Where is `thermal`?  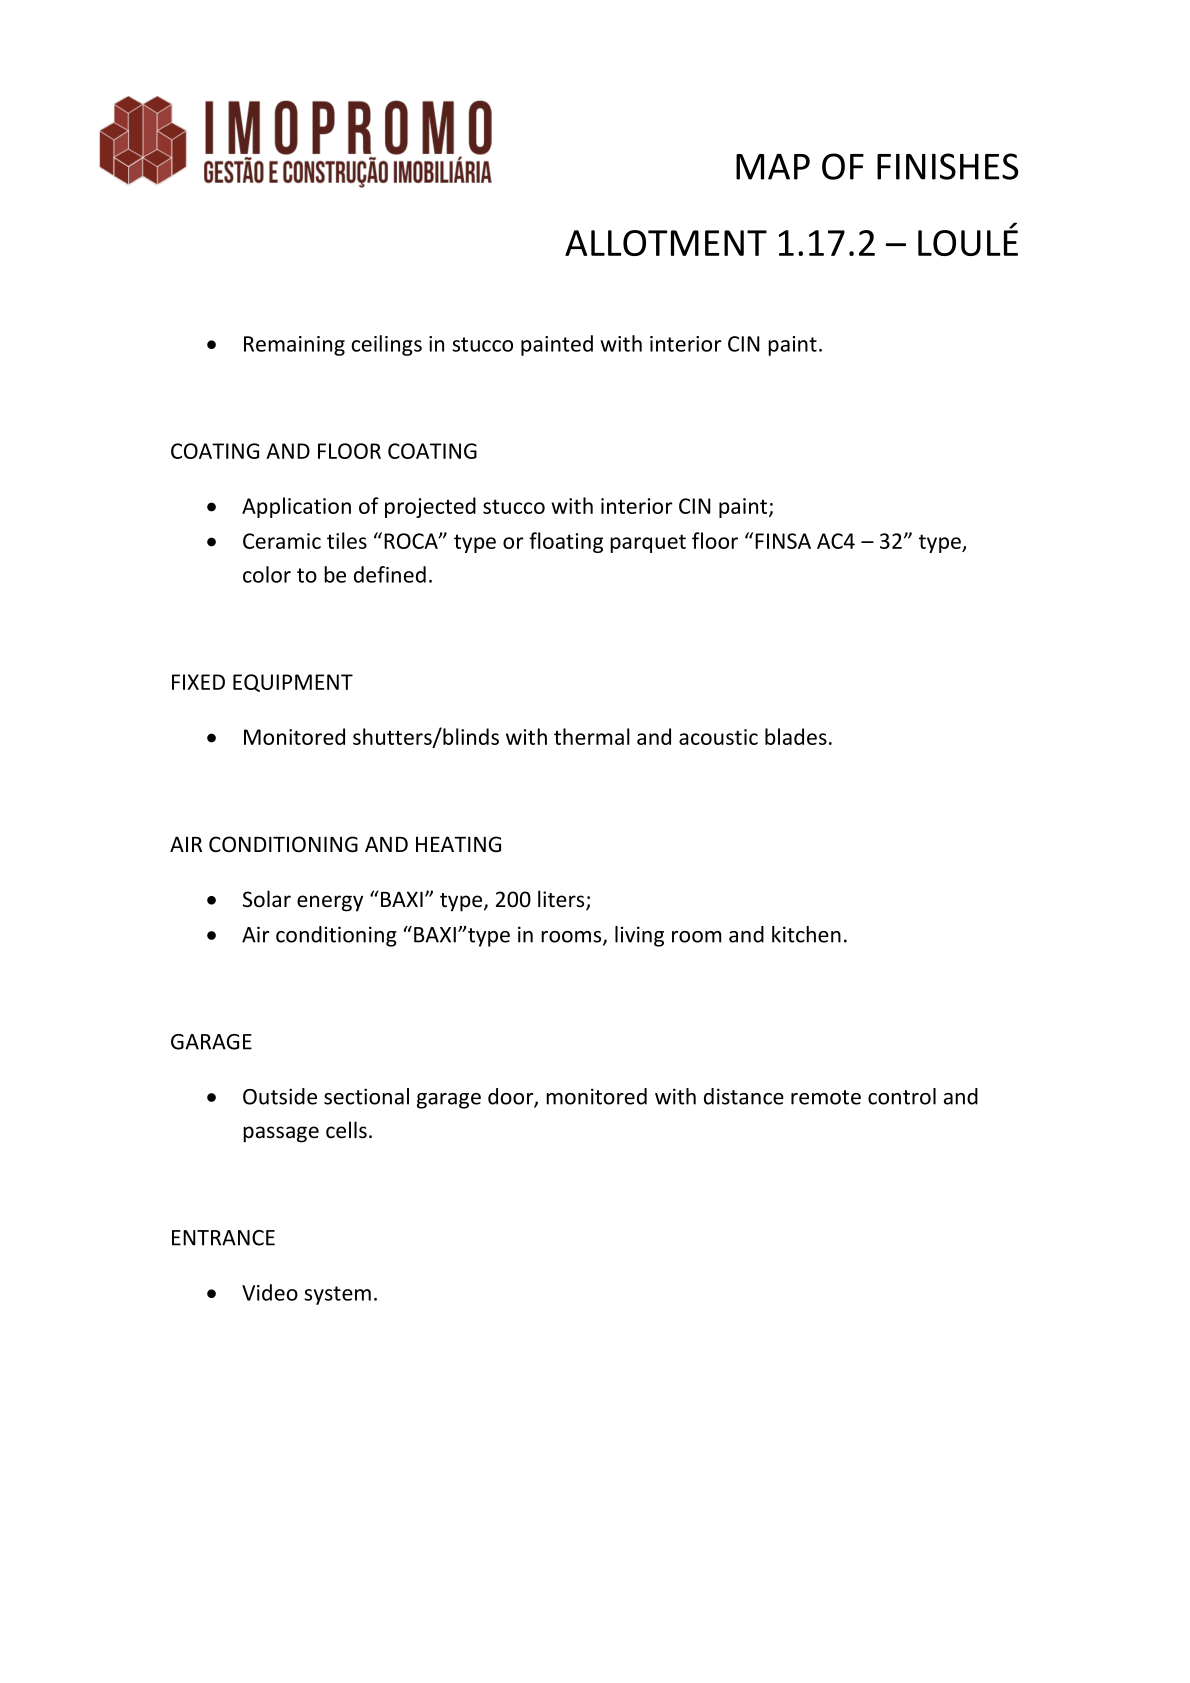
thermal is located at coordinates (592, 736).
